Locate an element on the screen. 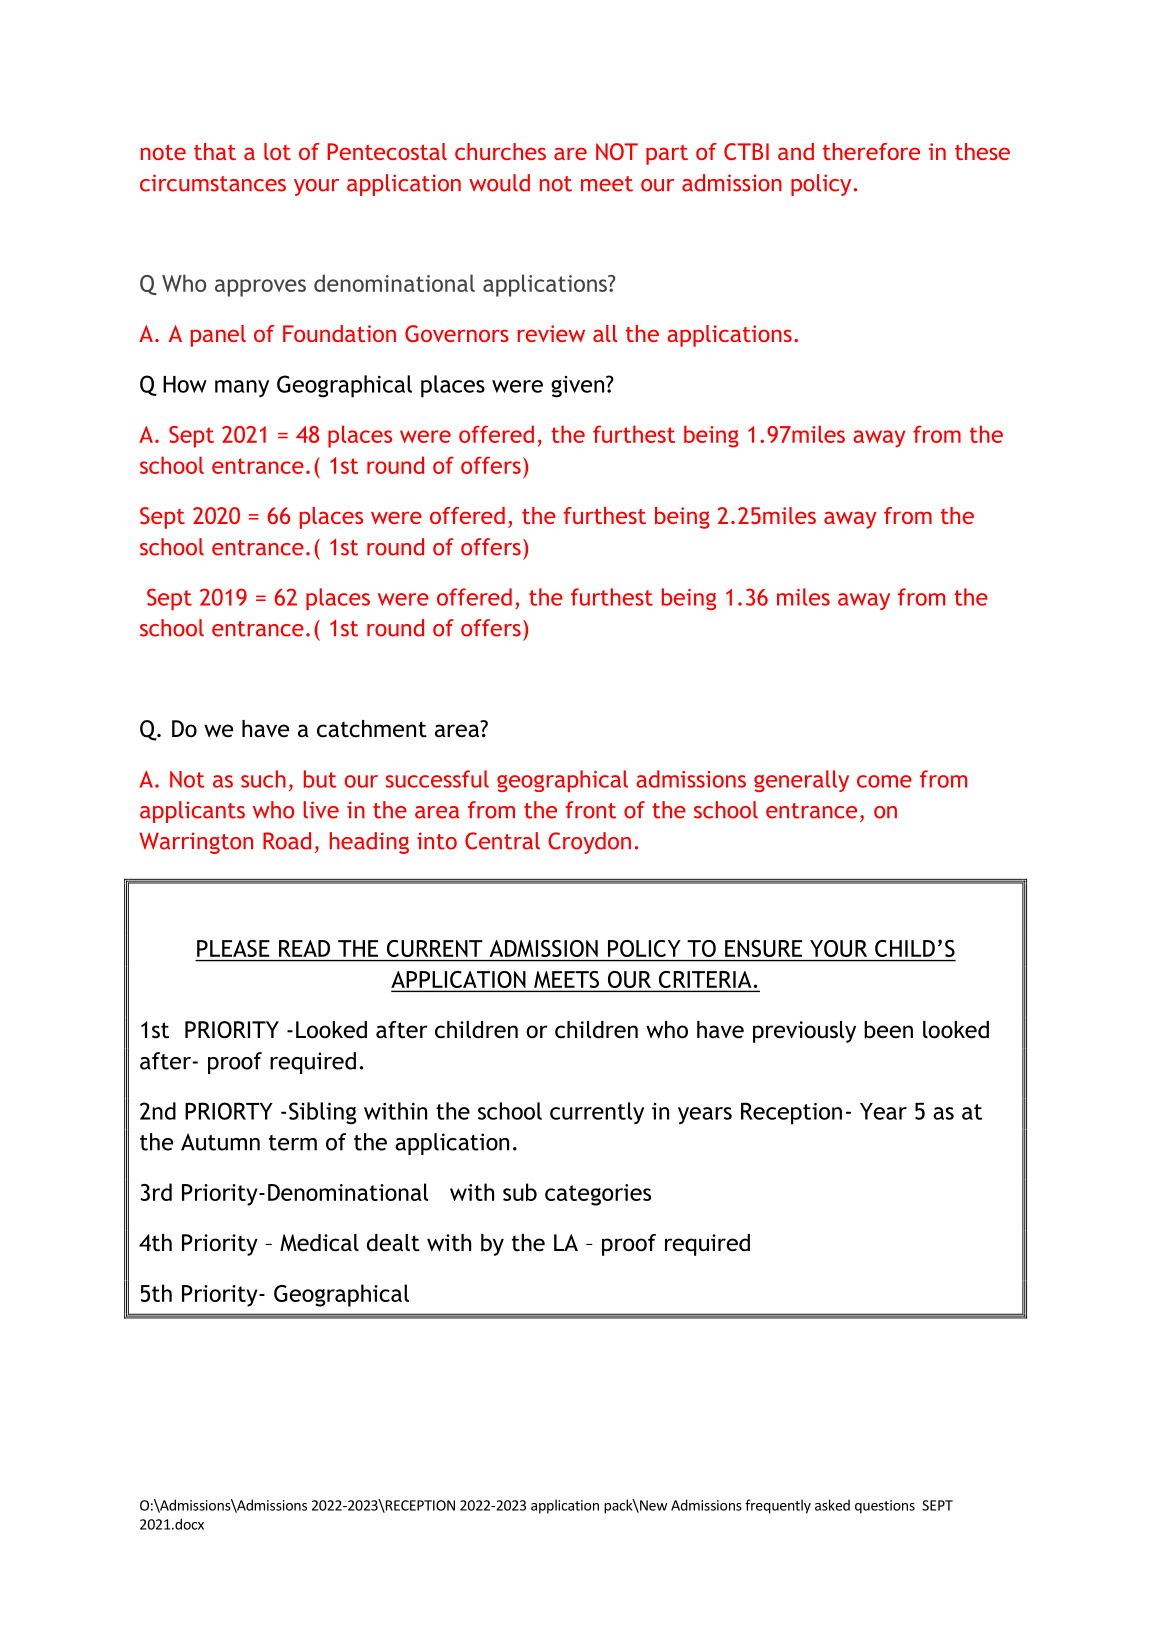 This screenshot has height=1628, width=1151. questions is located at coordinates (885, 1507).
